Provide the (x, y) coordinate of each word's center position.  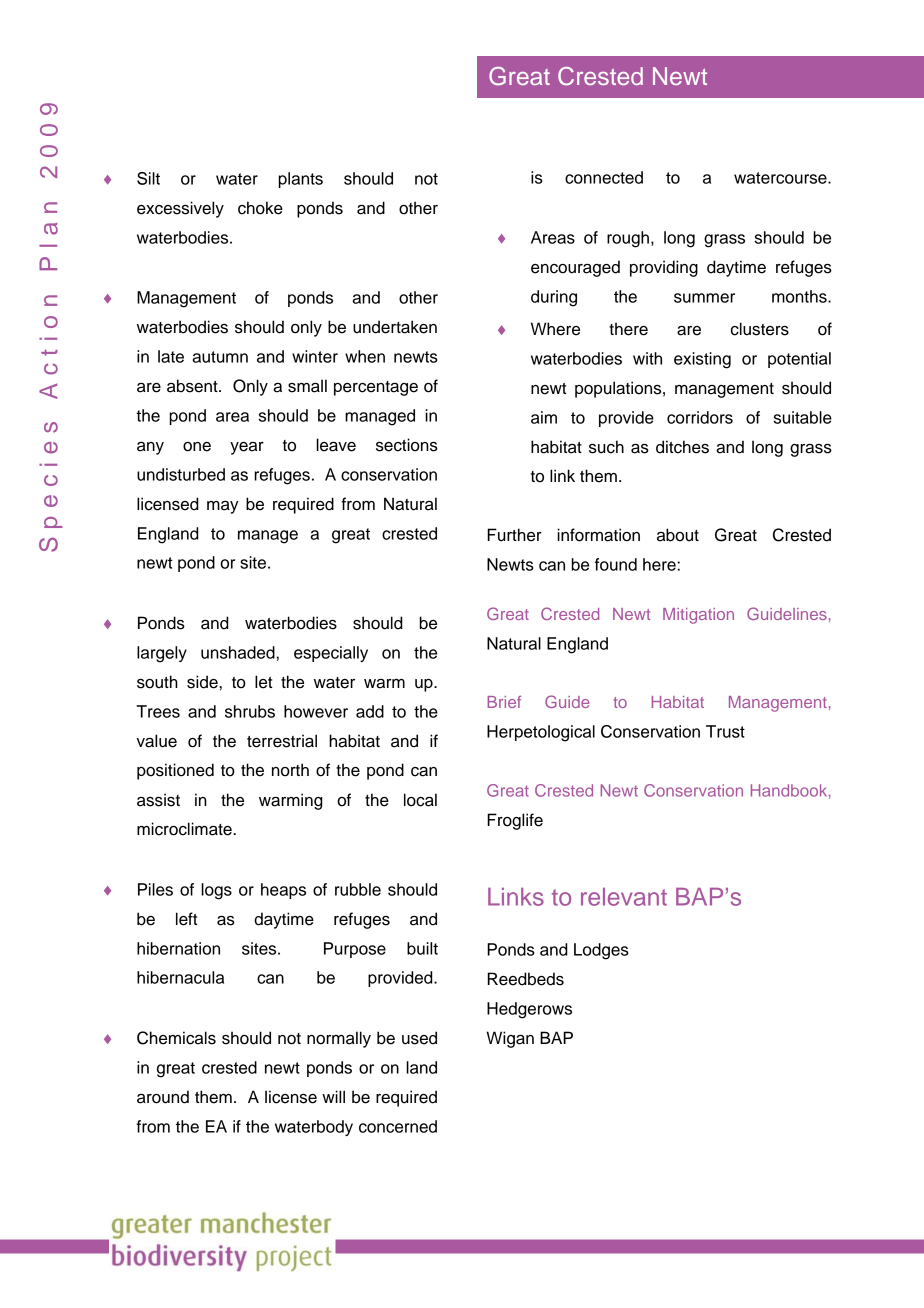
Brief (504, 702)
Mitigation (698, 616)
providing (664, 268)
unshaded (238, 652)
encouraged (575, 268)
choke (260, 208)
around (163, 1097)
